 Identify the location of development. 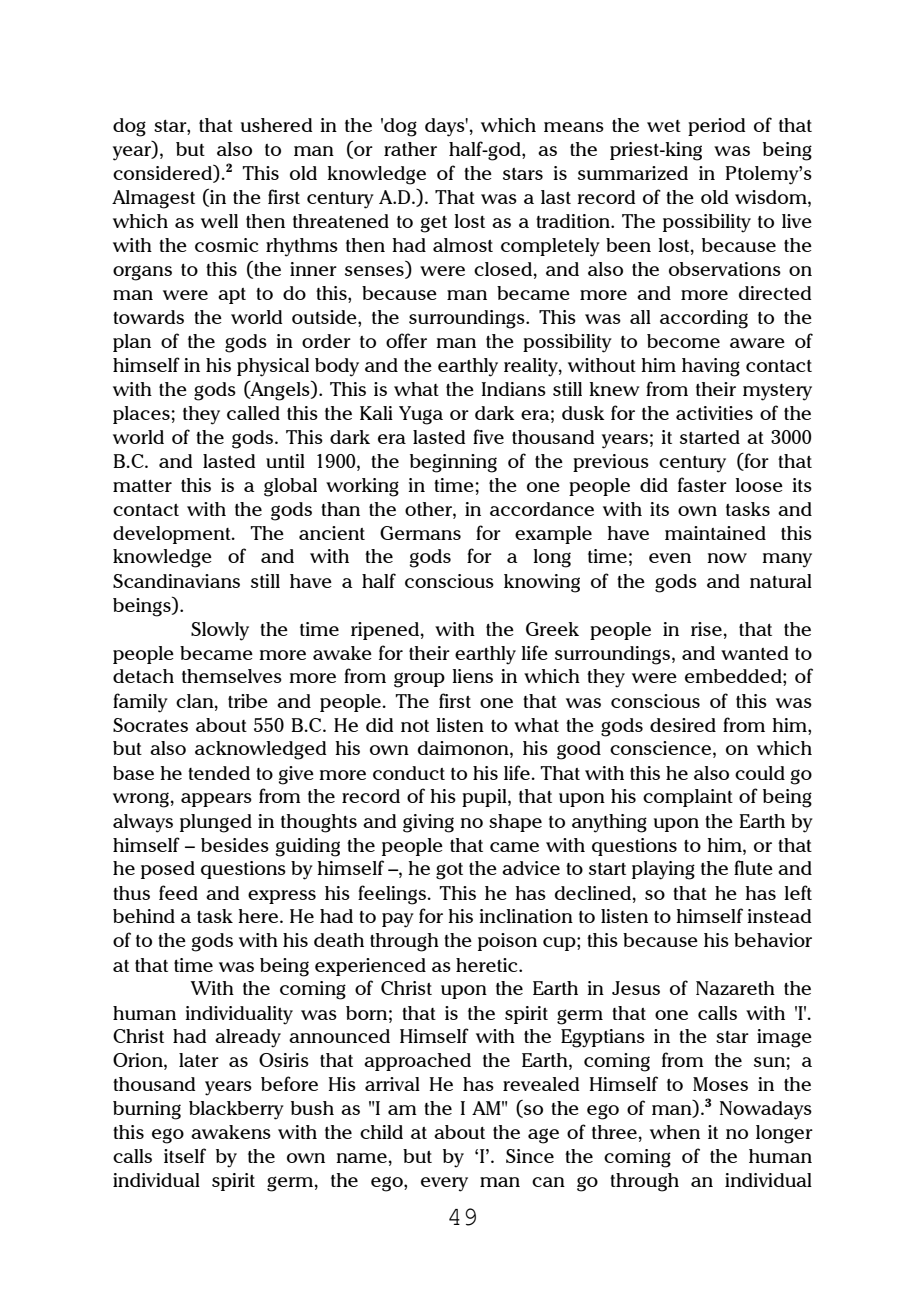
(173, 535).
